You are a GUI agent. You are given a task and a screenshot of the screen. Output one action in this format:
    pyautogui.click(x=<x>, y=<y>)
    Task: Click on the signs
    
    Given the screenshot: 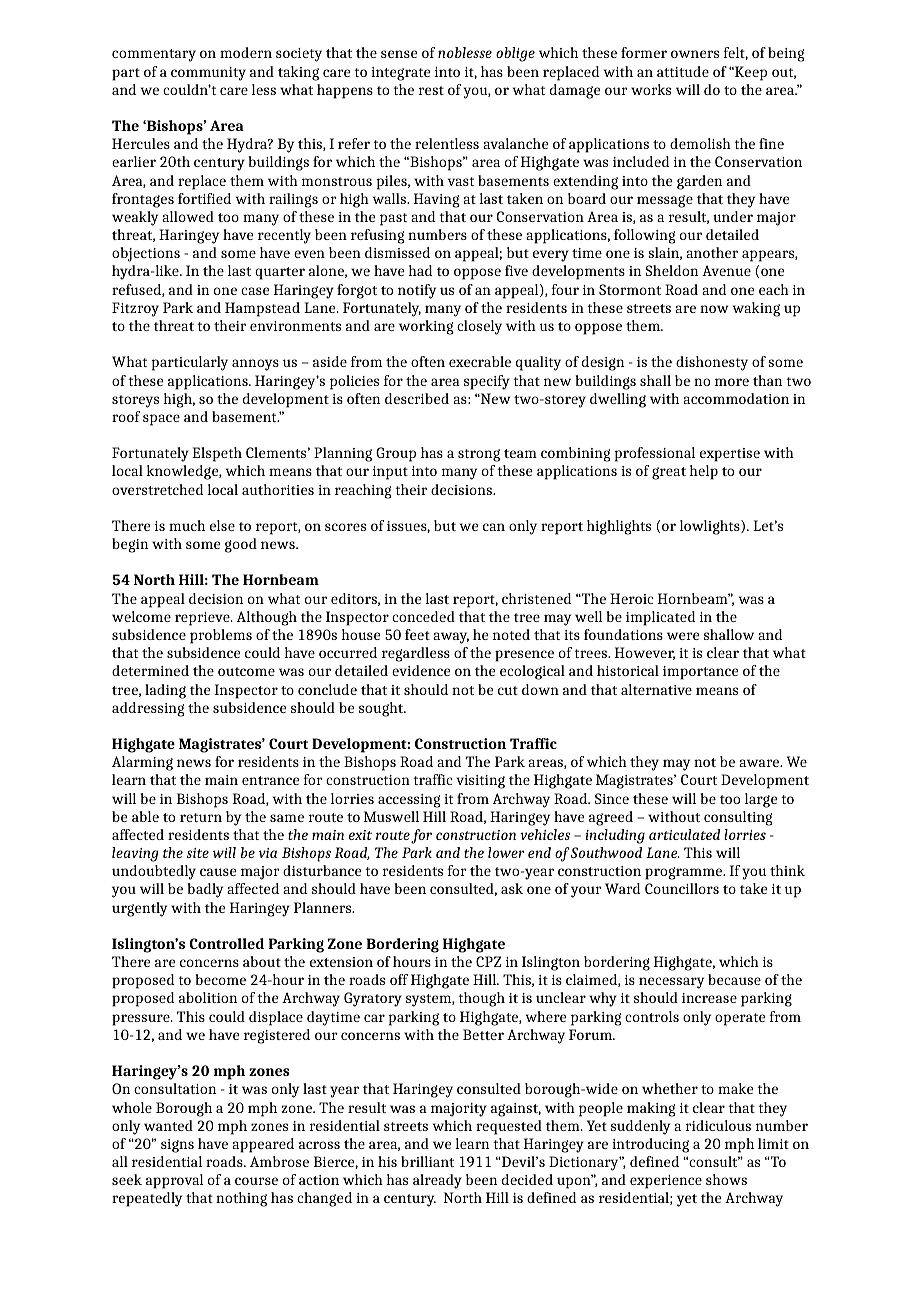 What is the action you would take?
    pyautogui.click(x=177, y=1146)
